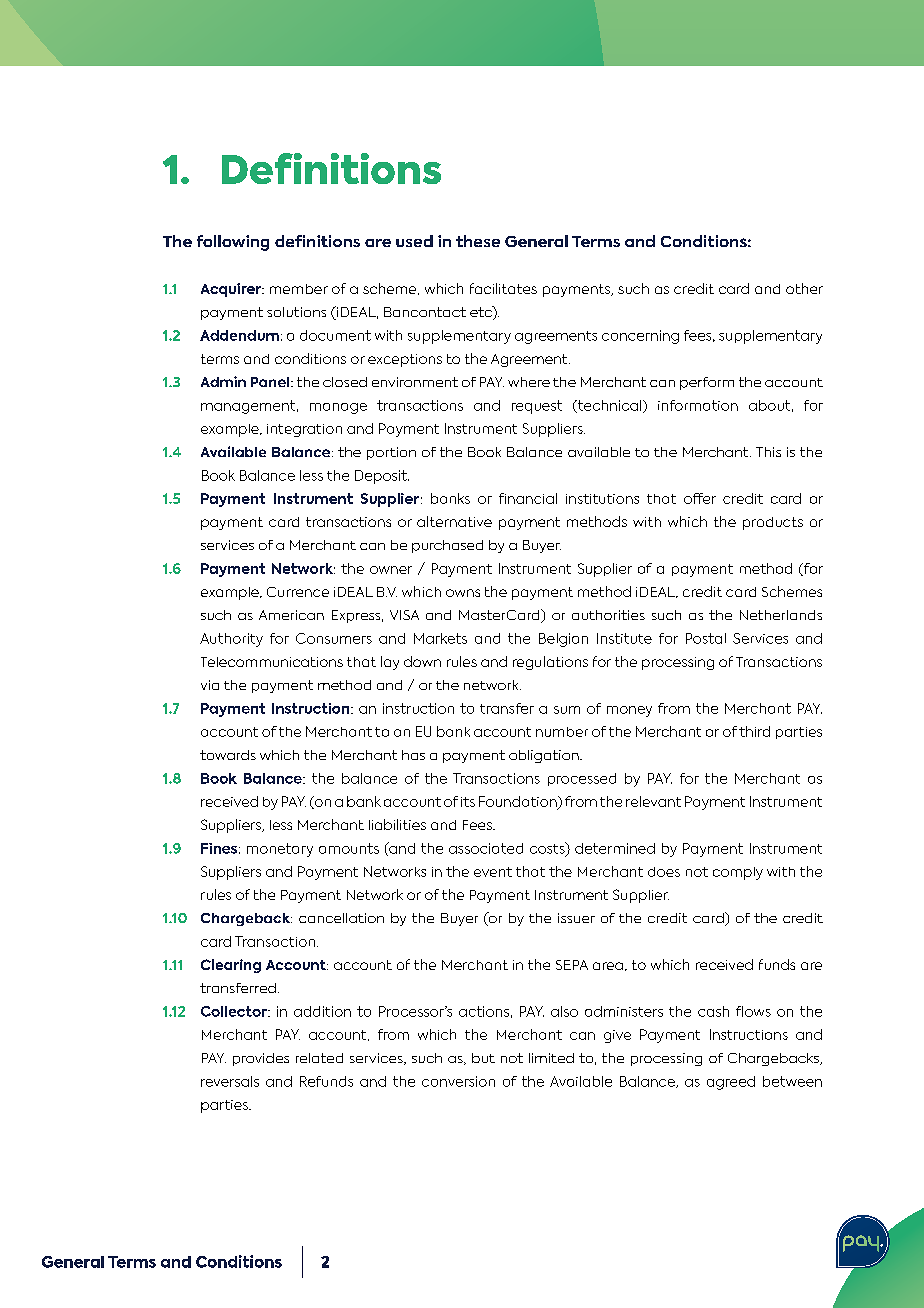  Describe the element at coordinates (706, 638) in the page. I see `Postal` at that location.
